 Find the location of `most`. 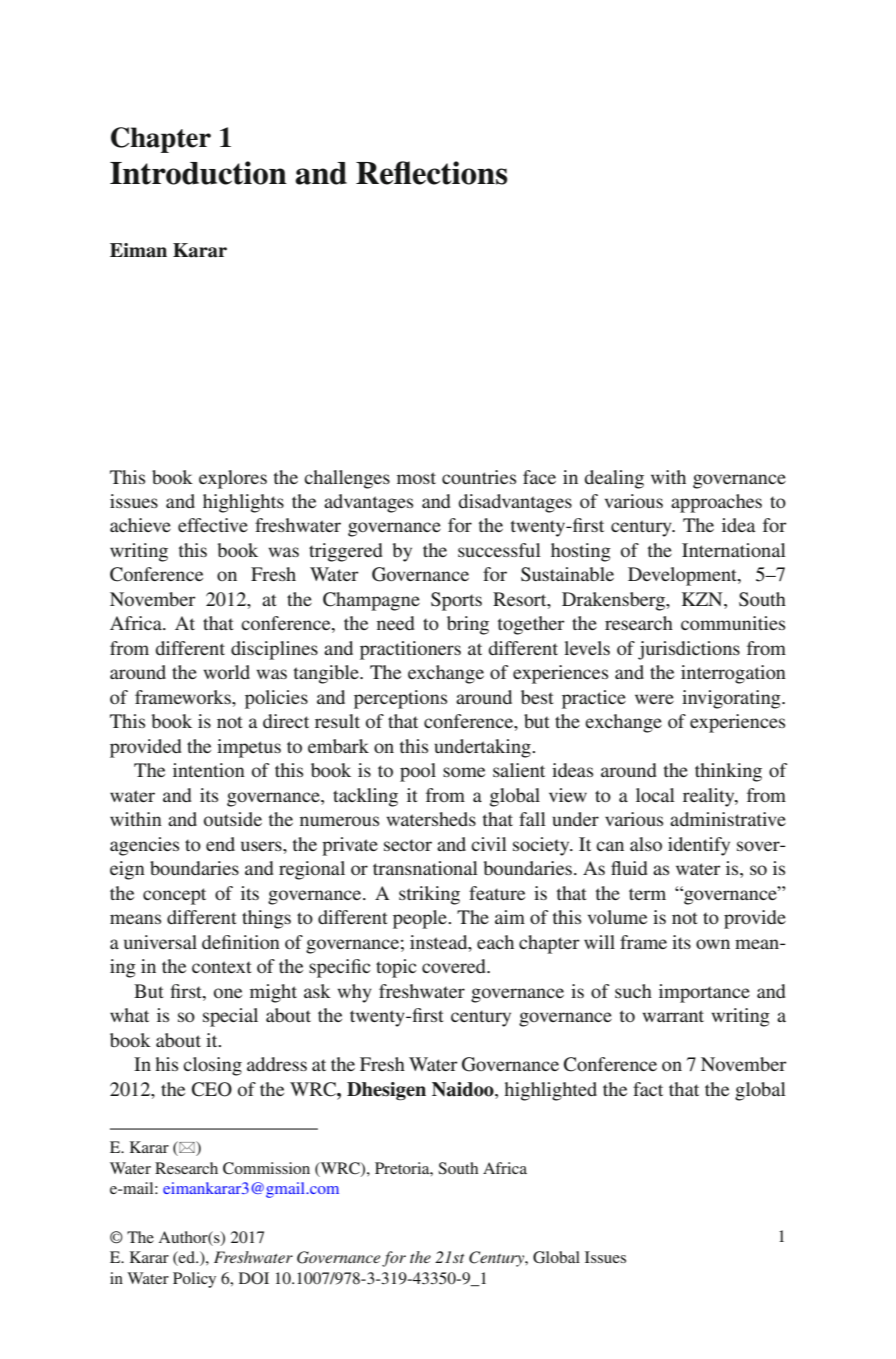

most is located at coordinates (416, 478).
